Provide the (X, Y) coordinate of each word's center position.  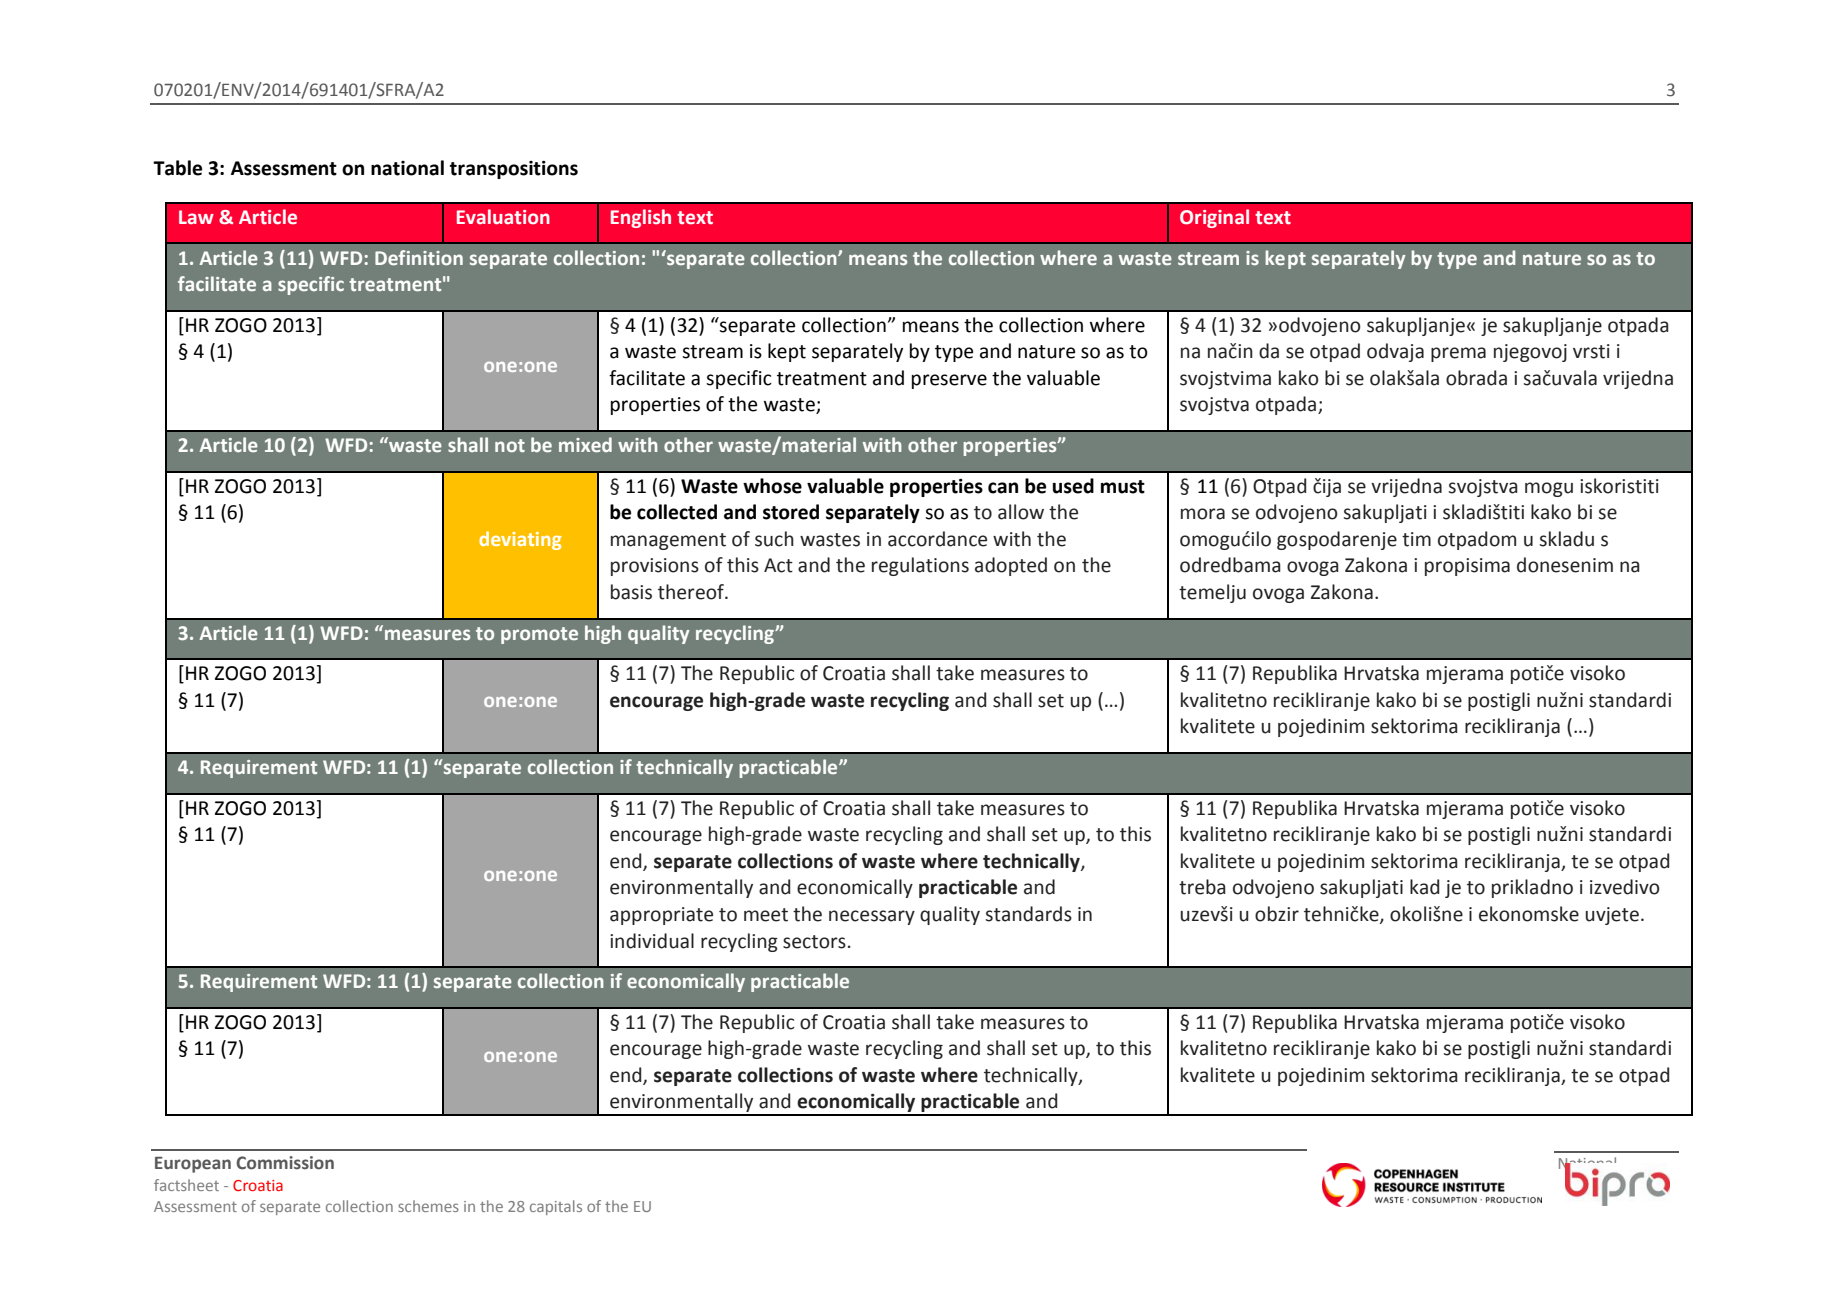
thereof (692, 592)
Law (196, 217)
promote (539, 635)
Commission (285, 1163)
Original (1214, 218)
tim (1416, 539)
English (641, 218)
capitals (556, 1207)
